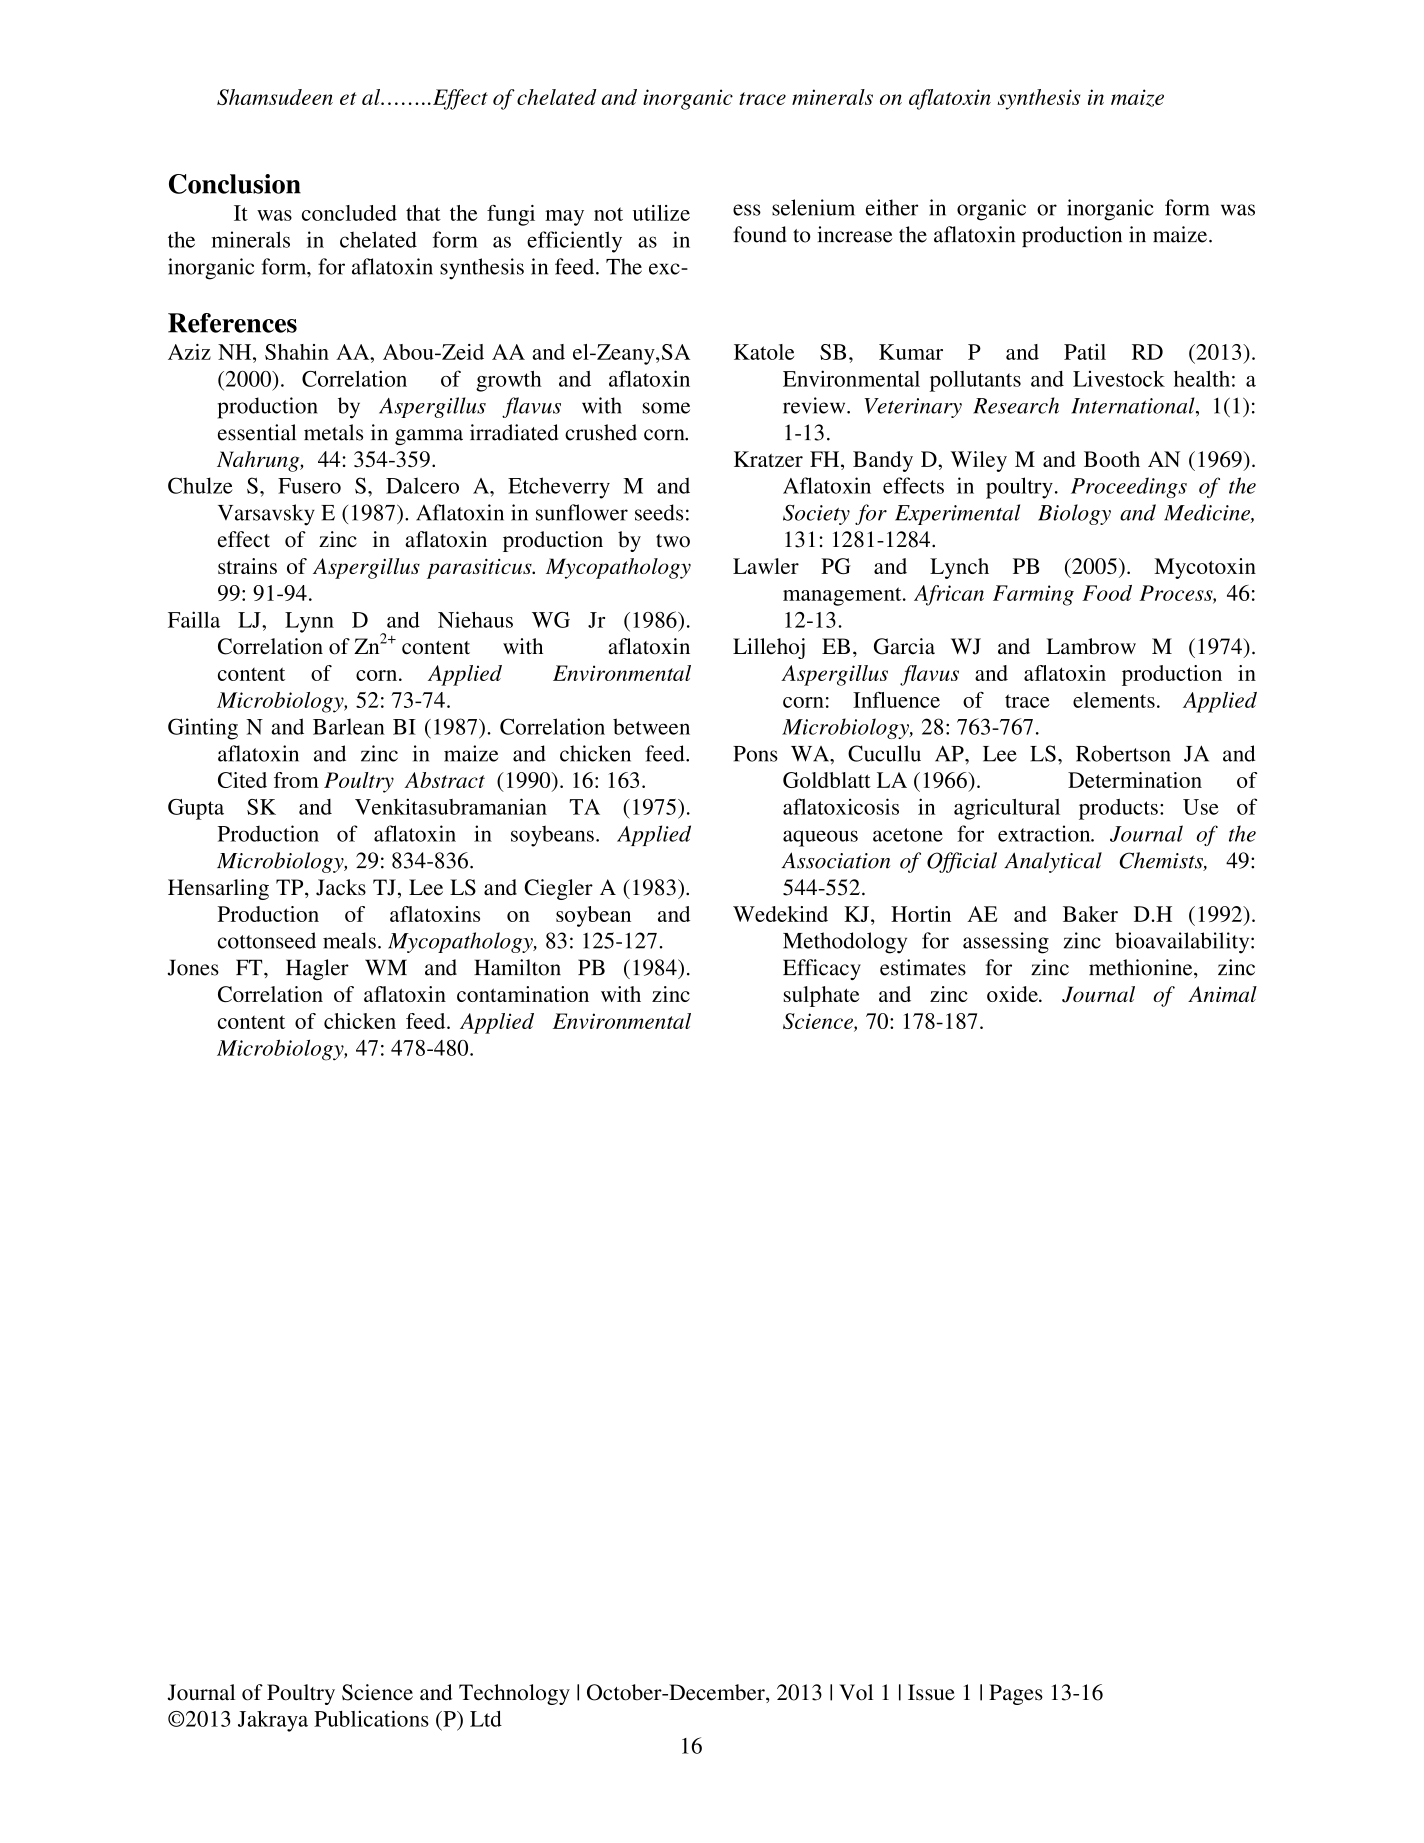  What do you see at coordinates (856, 1692) in the screenshot?
I see `Vol` at bounding box center [856, 1692].
